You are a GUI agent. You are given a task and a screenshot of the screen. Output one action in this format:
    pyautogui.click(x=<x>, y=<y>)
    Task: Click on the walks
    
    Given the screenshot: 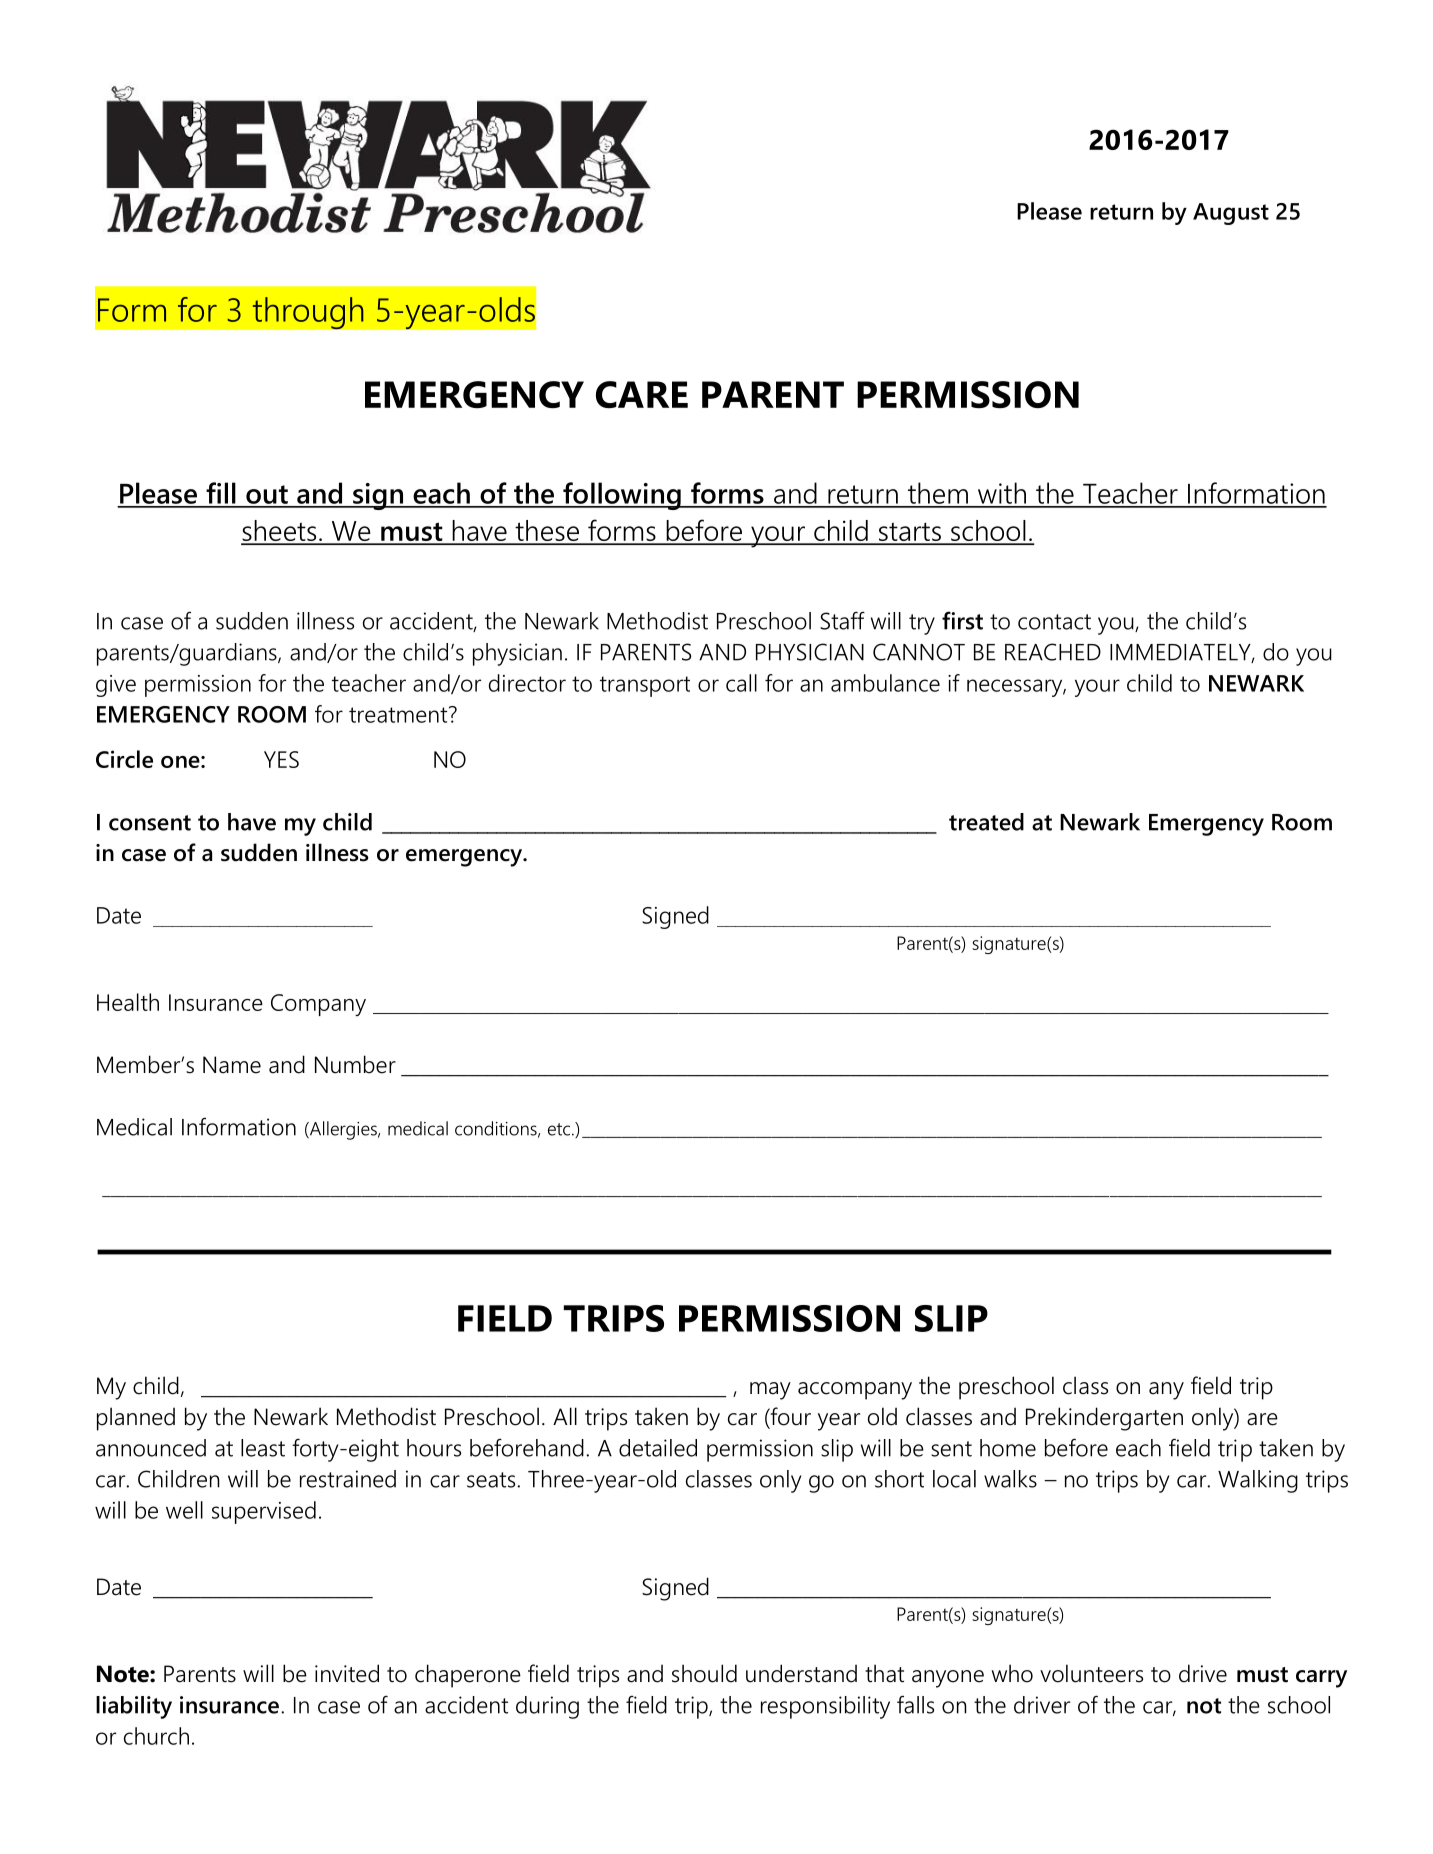 What is the action you would take?
    pyautogui.click(x=1010, y=1479)
